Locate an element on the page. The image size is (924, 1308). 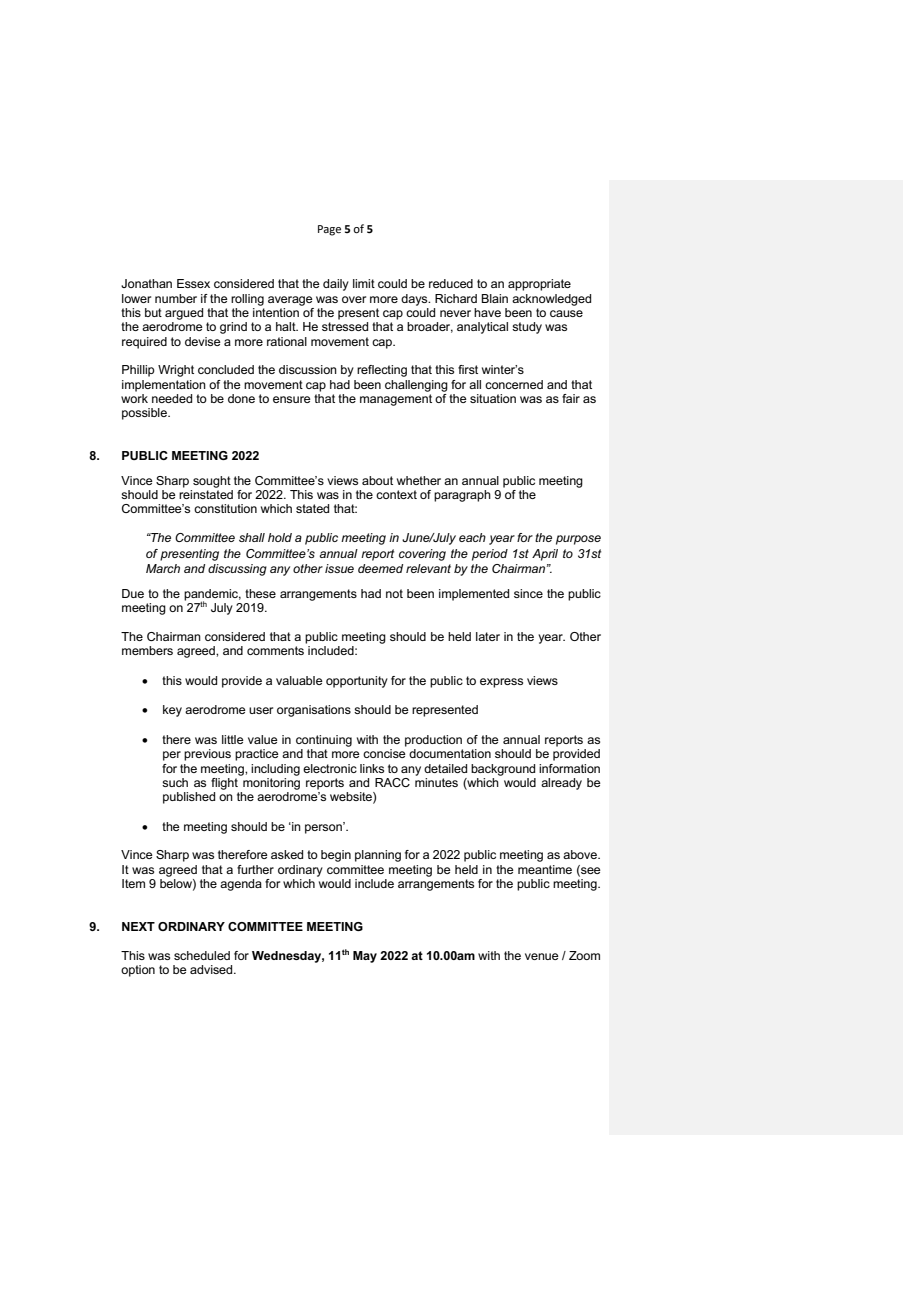
express is located at coordinates (501, 683).
